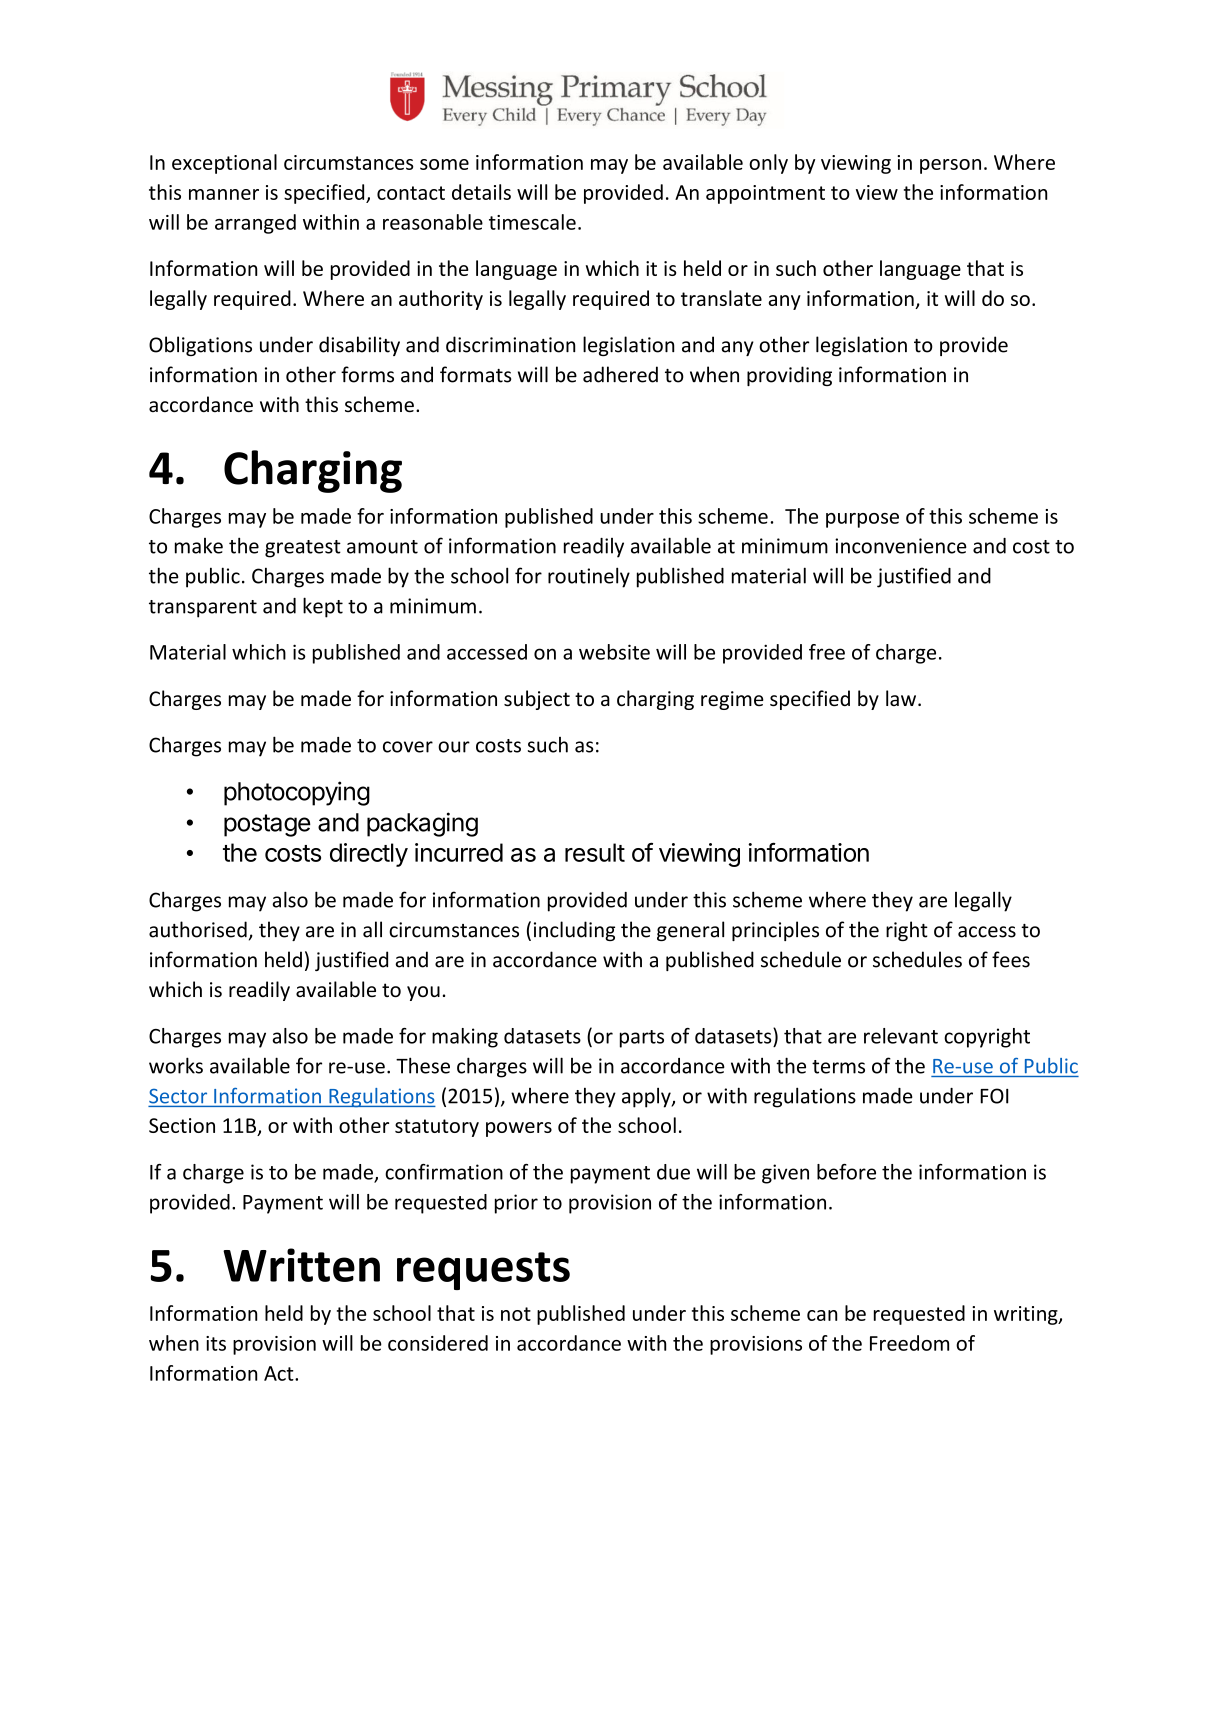  I want to click on Written, so click(301, 1265).
